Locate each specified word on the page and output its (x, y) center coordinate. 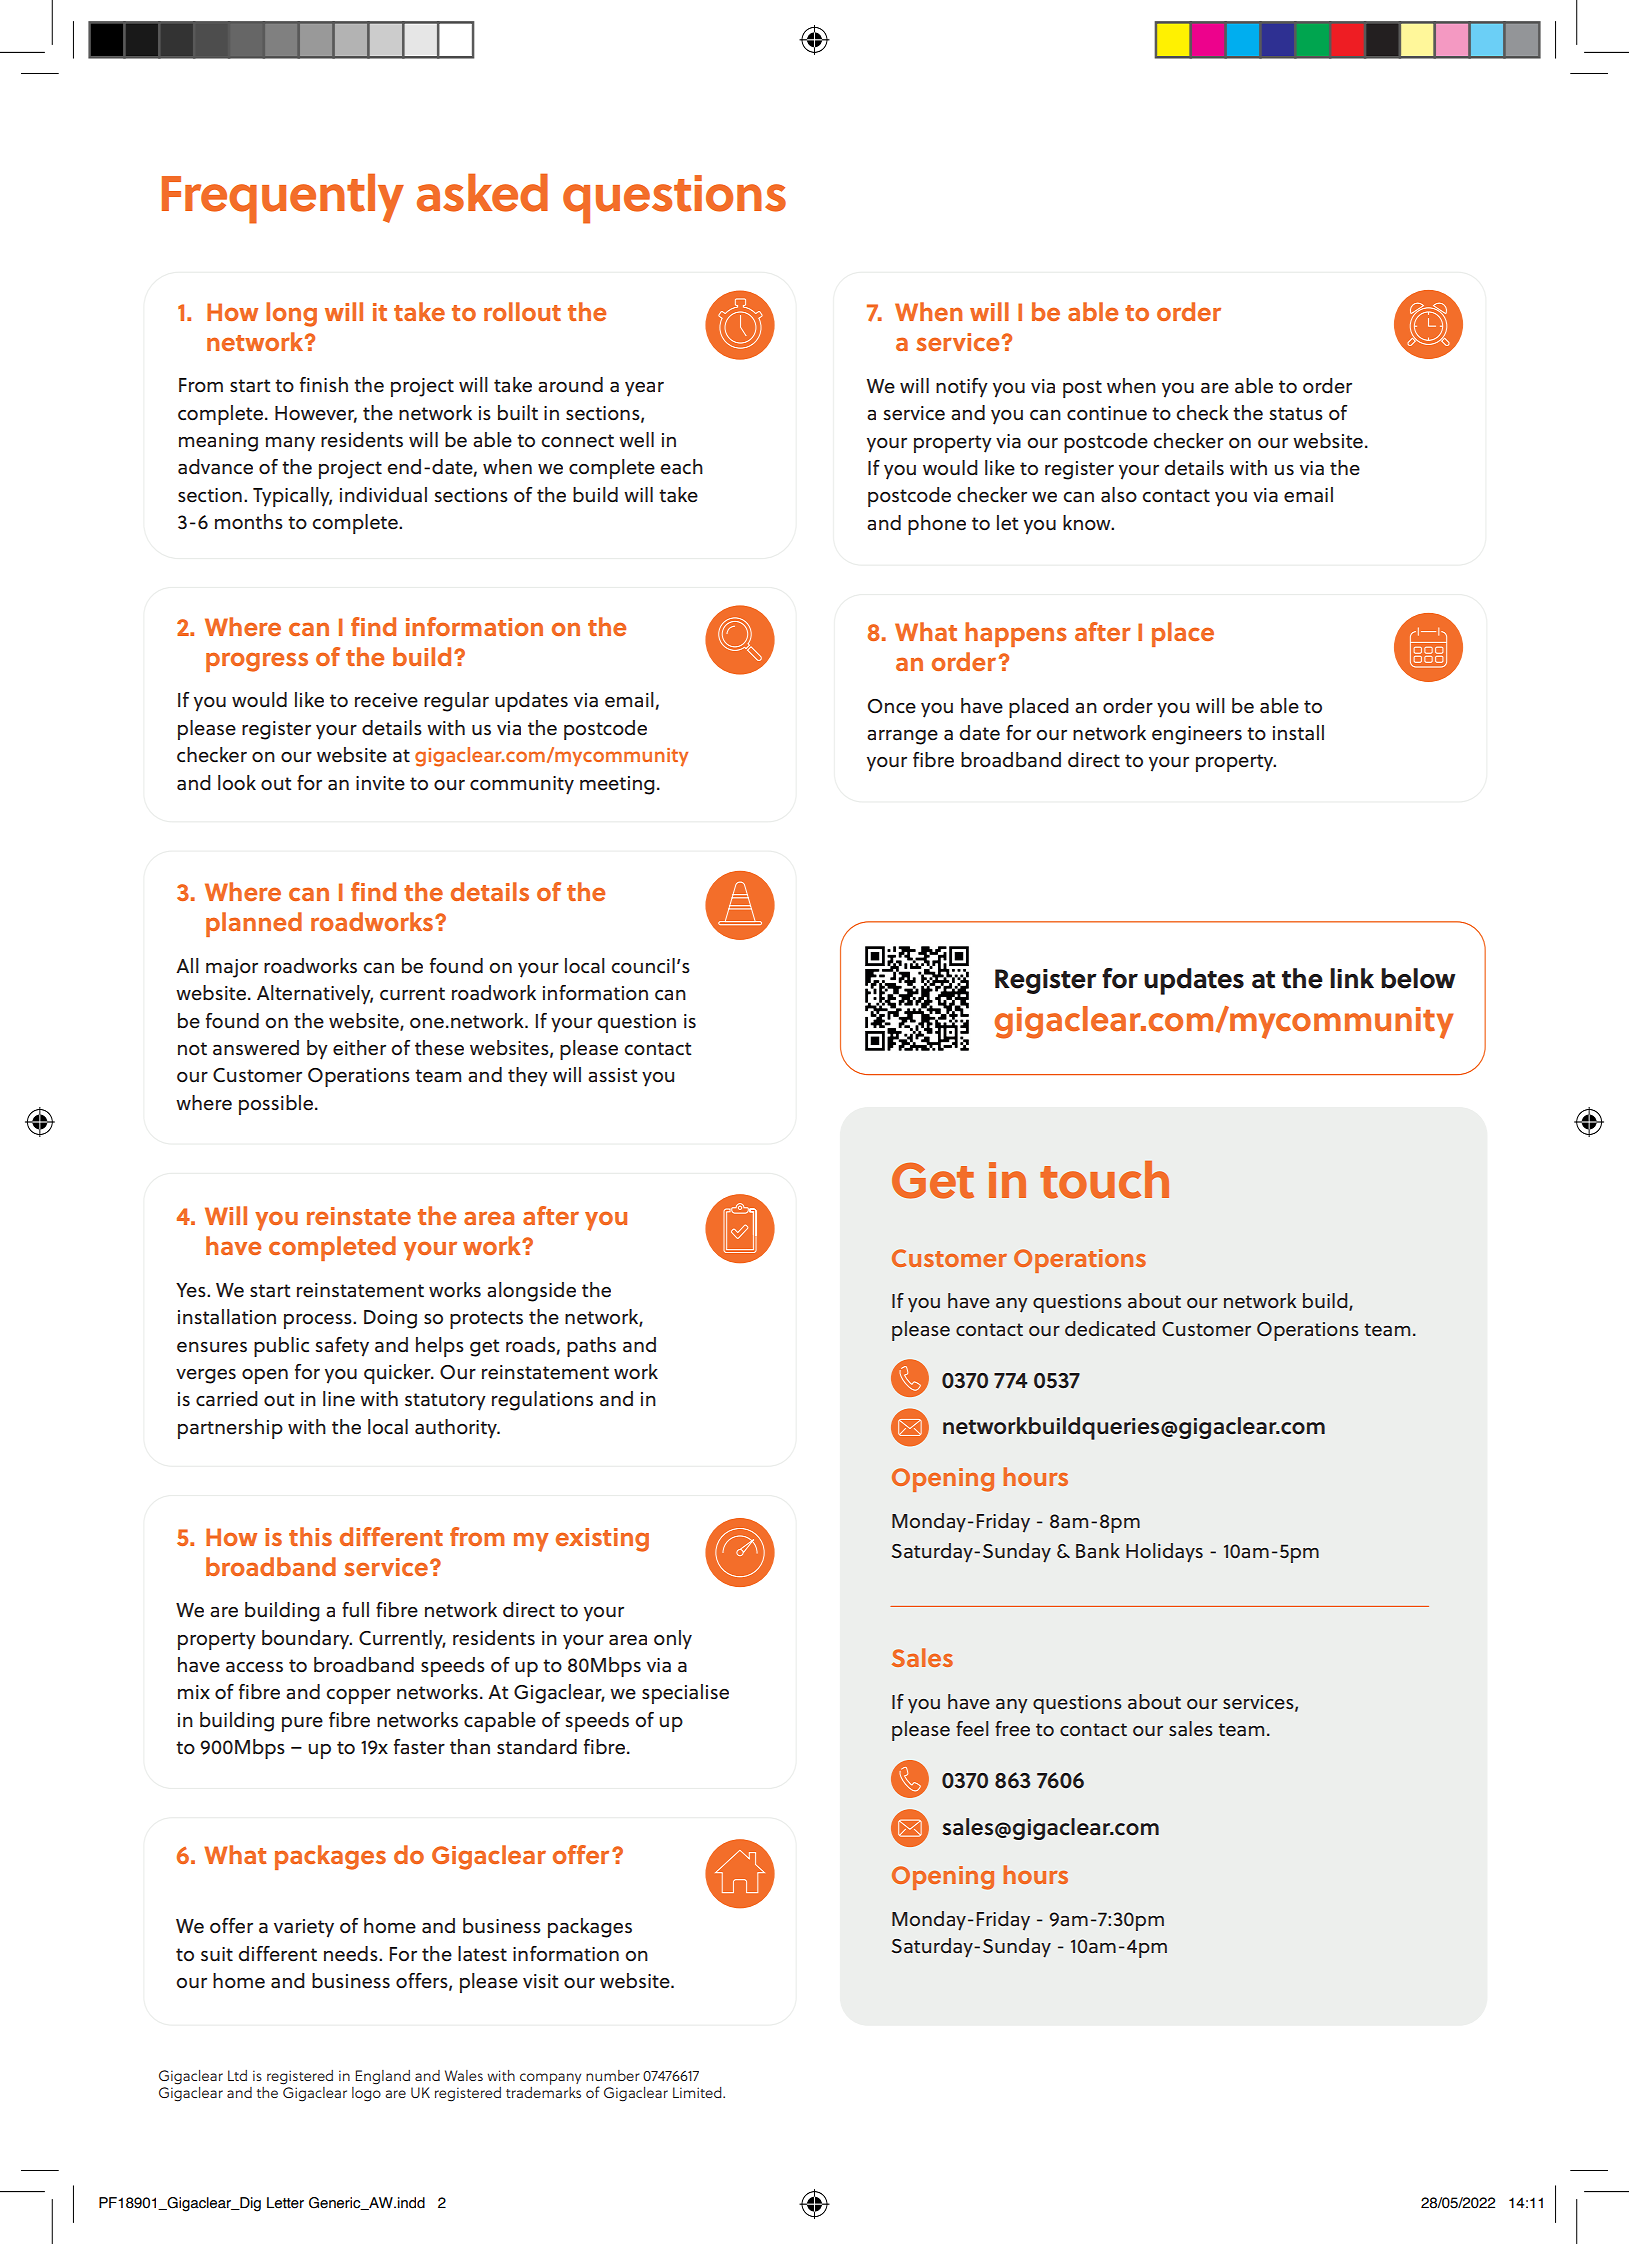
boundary (307, 1640)
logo (366, 2094)
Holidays (1164, 1553)
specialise (685, 1694)
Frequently (283, 198)
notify (962, 388)
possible (276, 1105)
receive (386, 700)
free (1012, 1728)
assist (612, 1075)
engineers (1197, 735)
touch (1104, 1180)
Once (892, 706)
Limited (698, 2092)
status (1296, 414)
